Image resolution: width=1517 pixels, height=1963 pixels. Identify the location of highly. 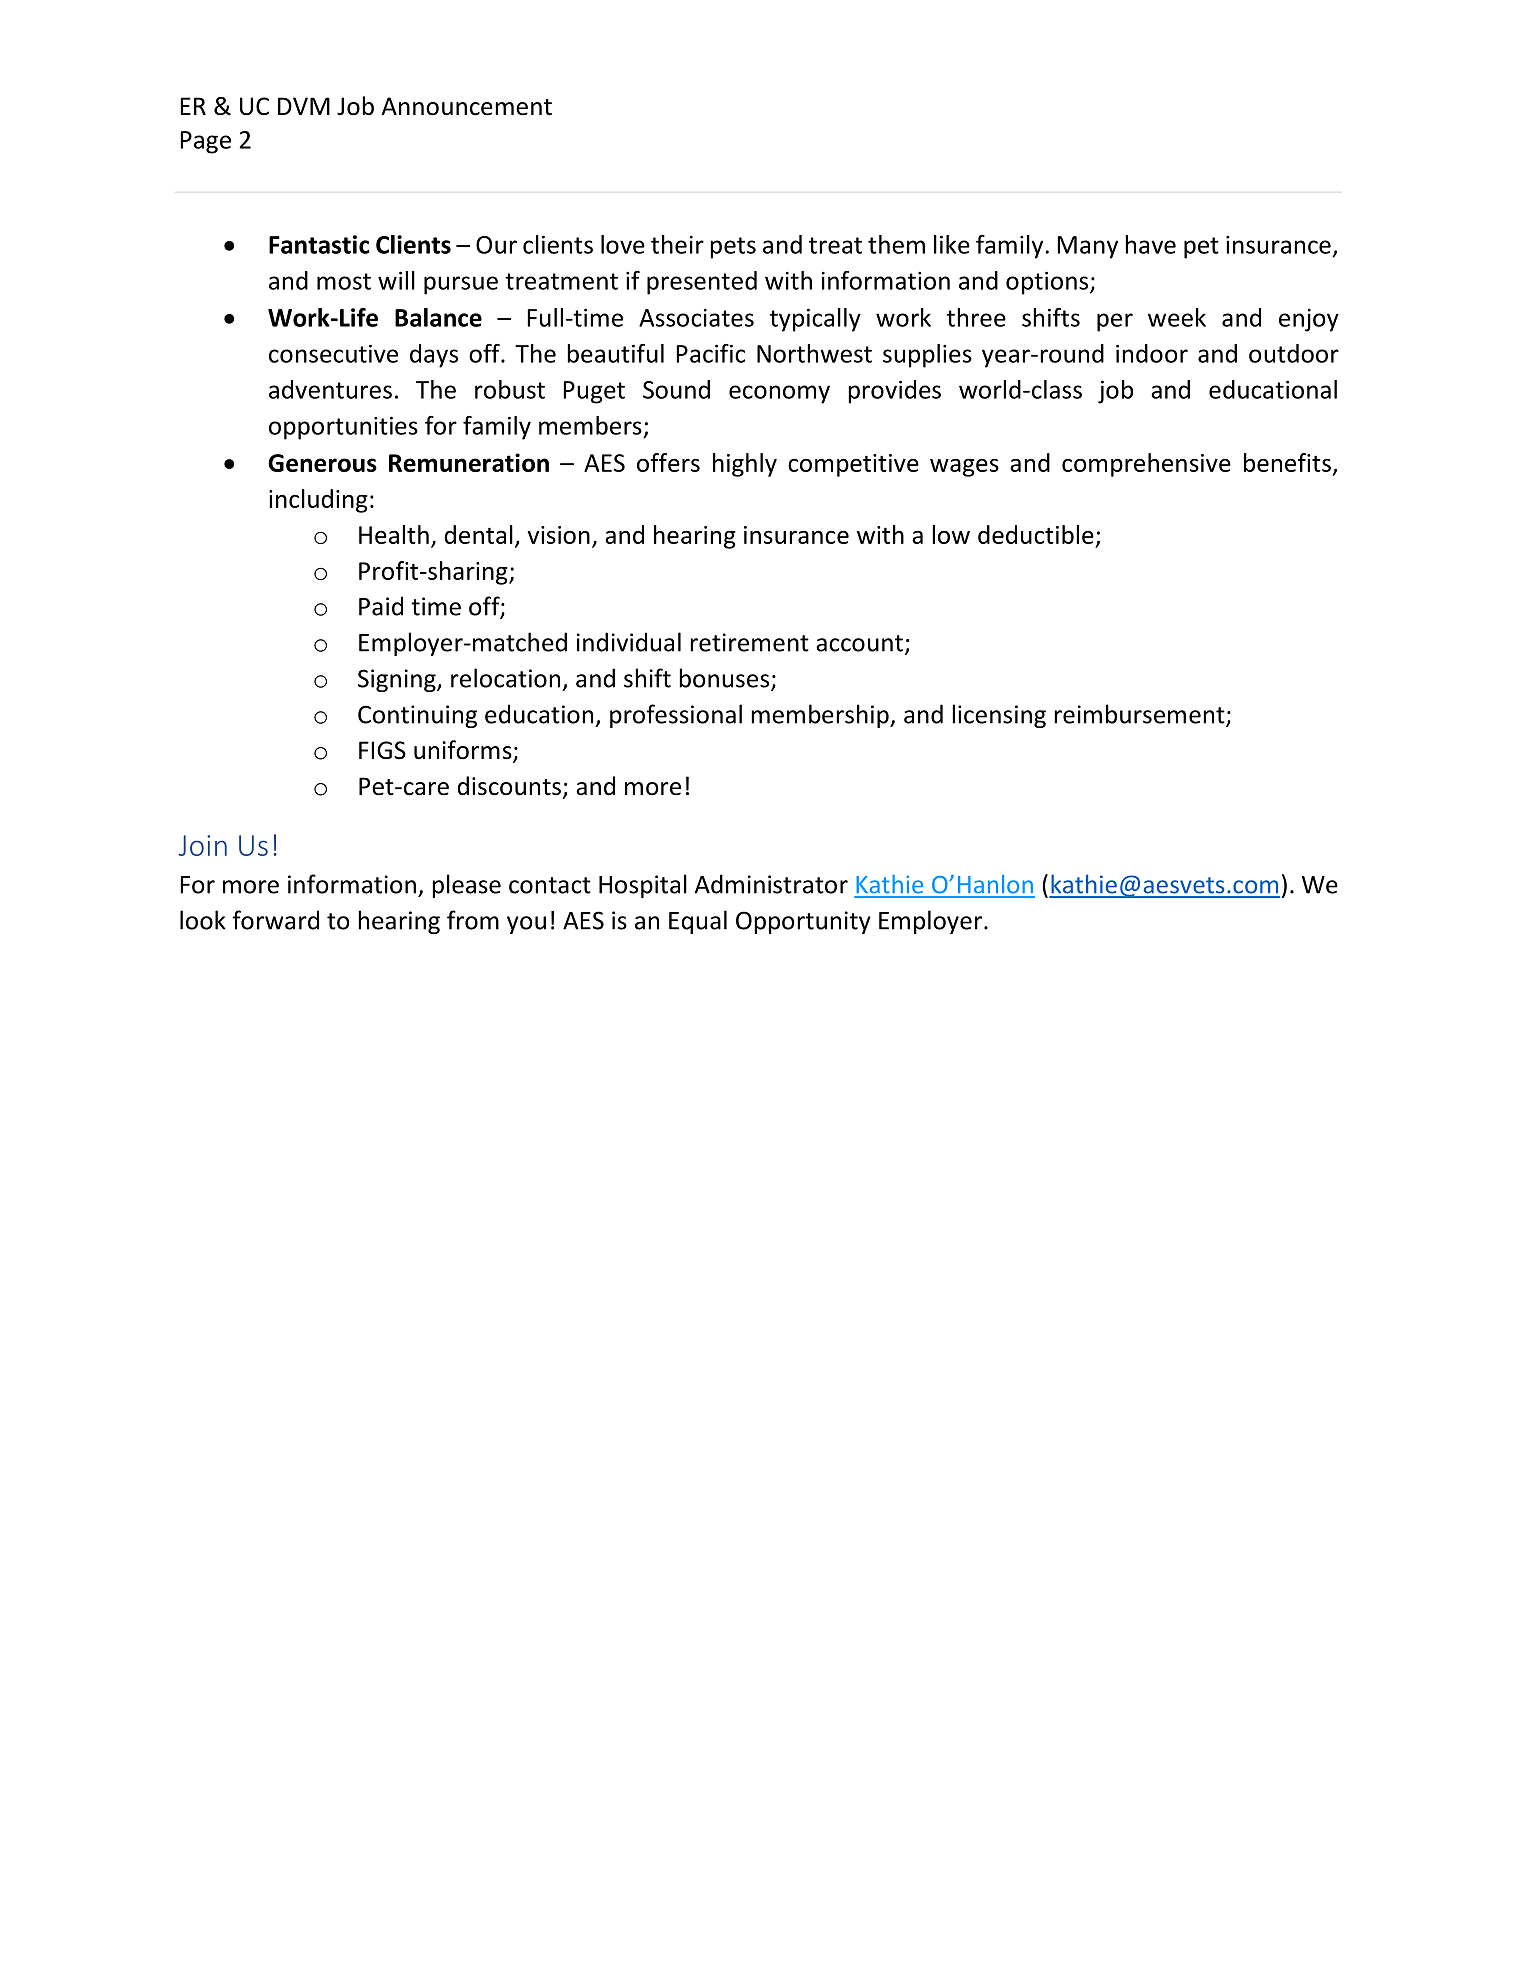
(745, 465).
